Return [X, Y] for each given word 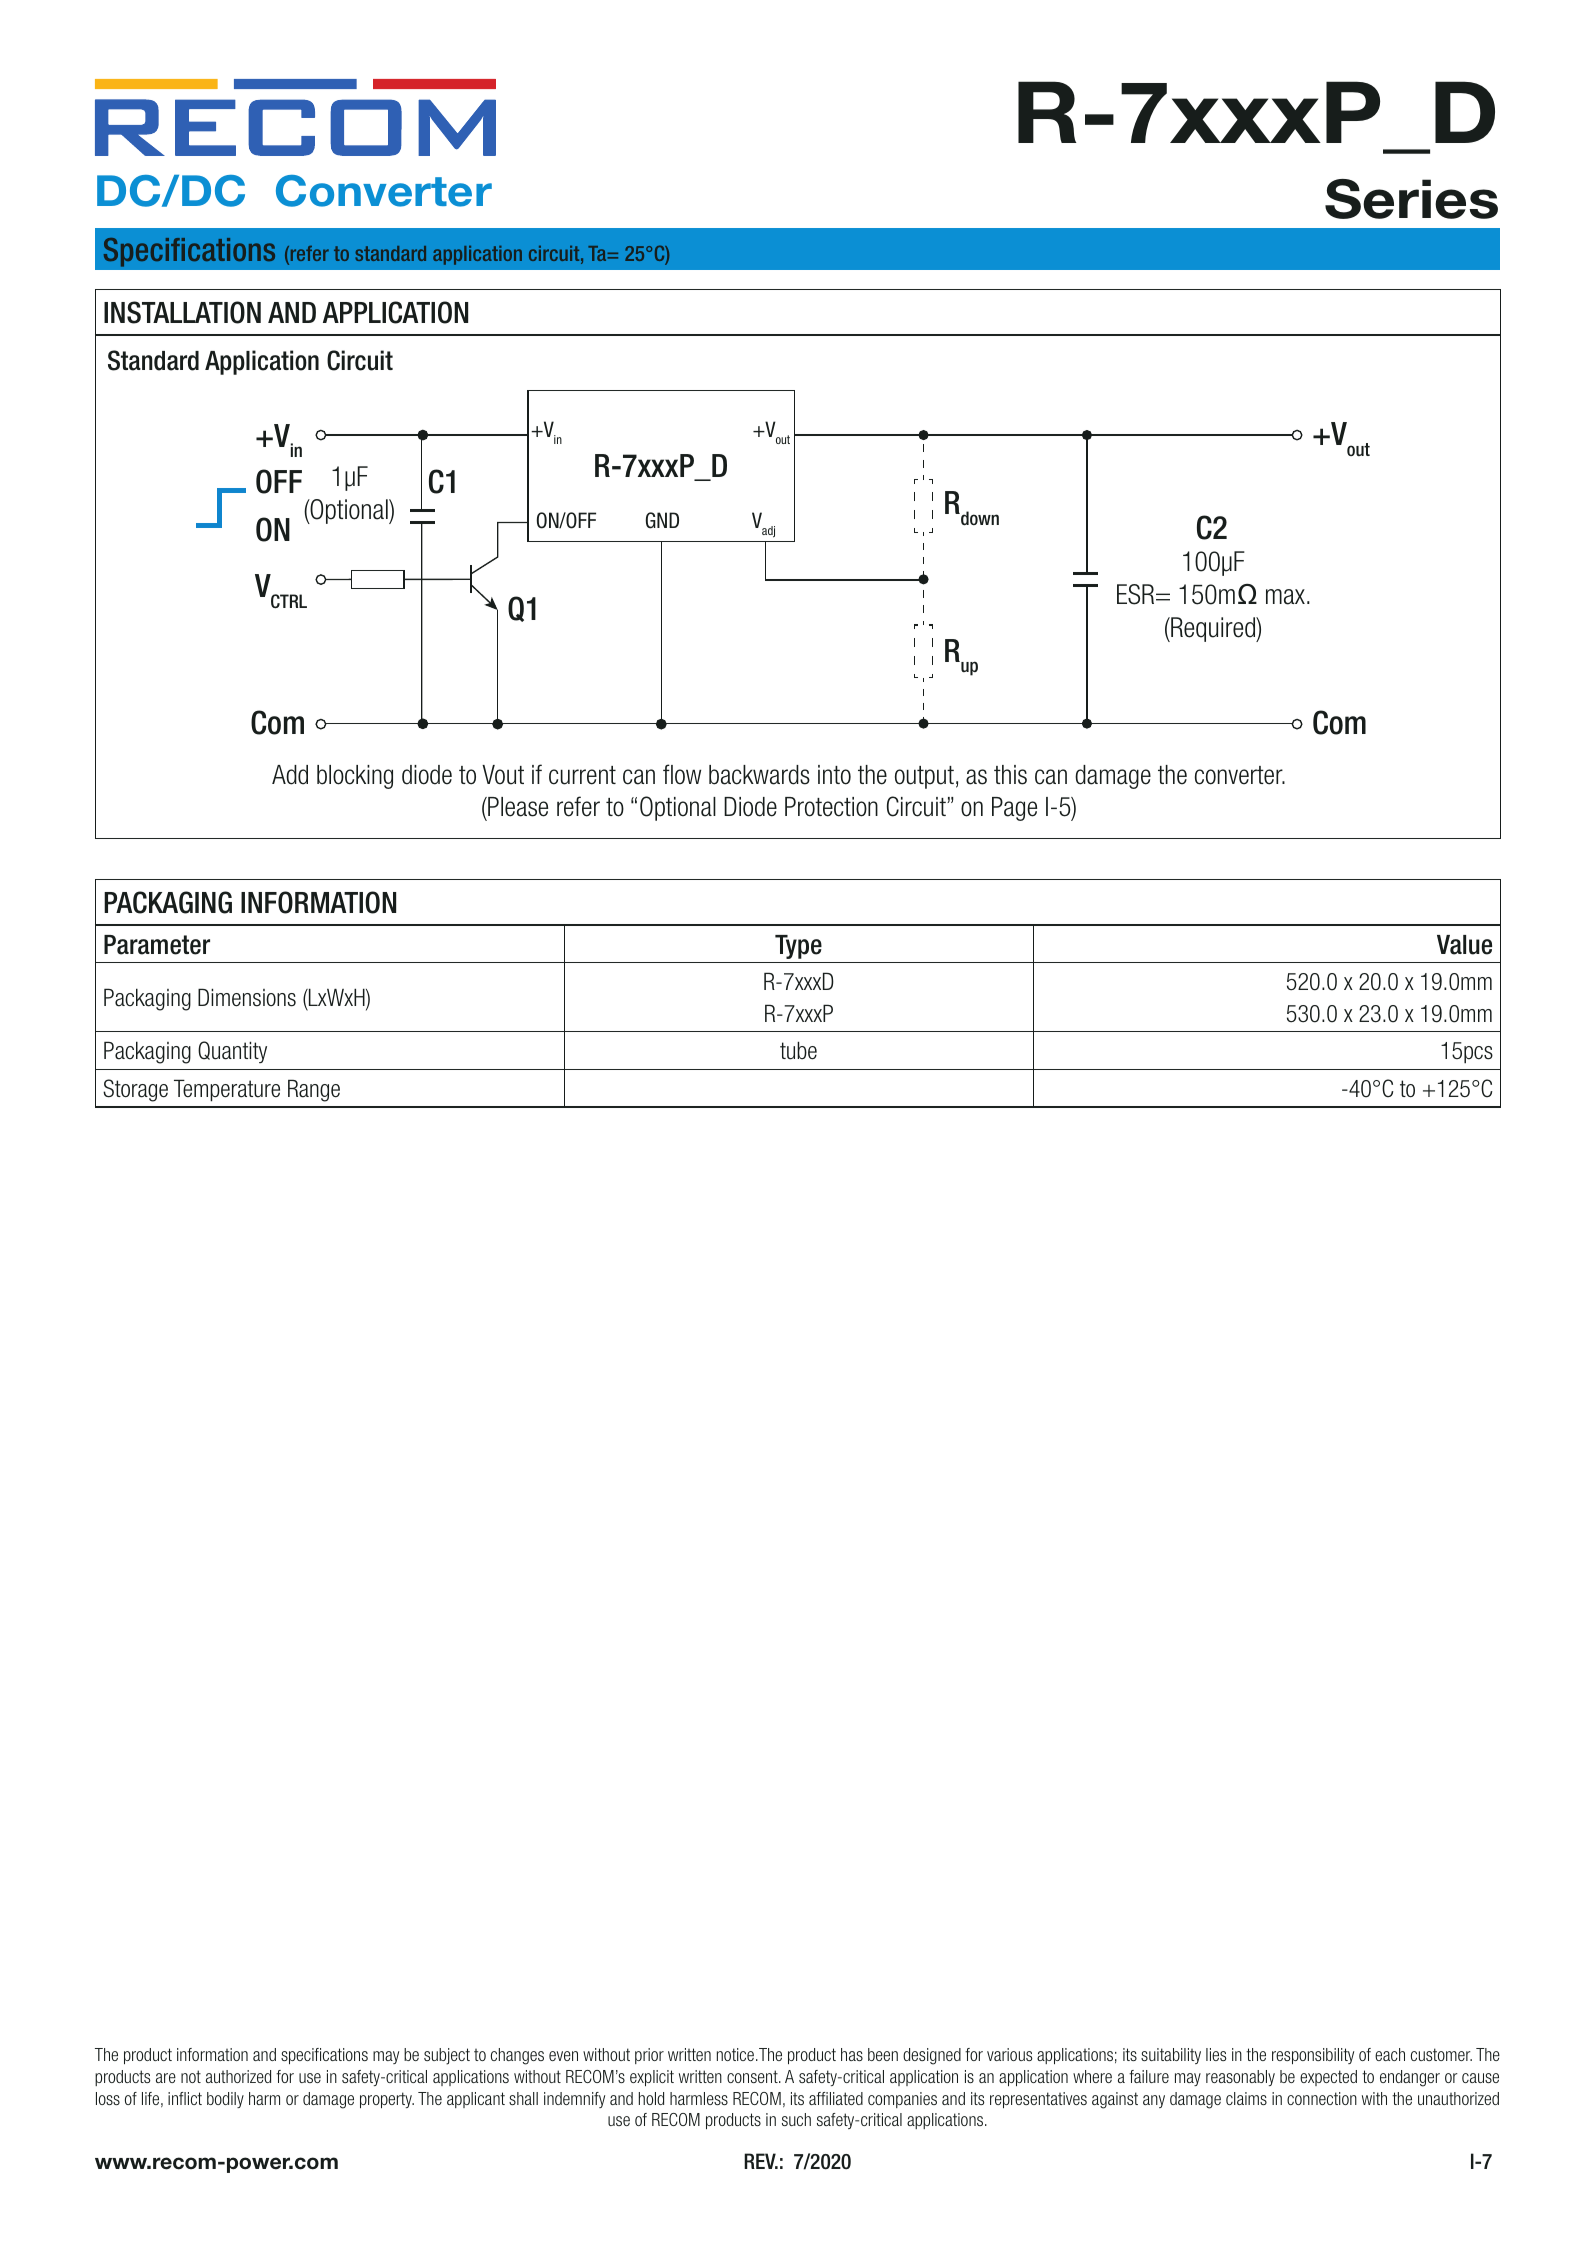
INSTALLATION [182, 312]
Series [1411, 199]
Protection [831, 807]
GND [662, 520]
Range [314, 1090]
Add [290, 775]
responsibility [1313, 2056]
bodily [225, 2100]
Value [1464, 945]
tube [798, 1050]
